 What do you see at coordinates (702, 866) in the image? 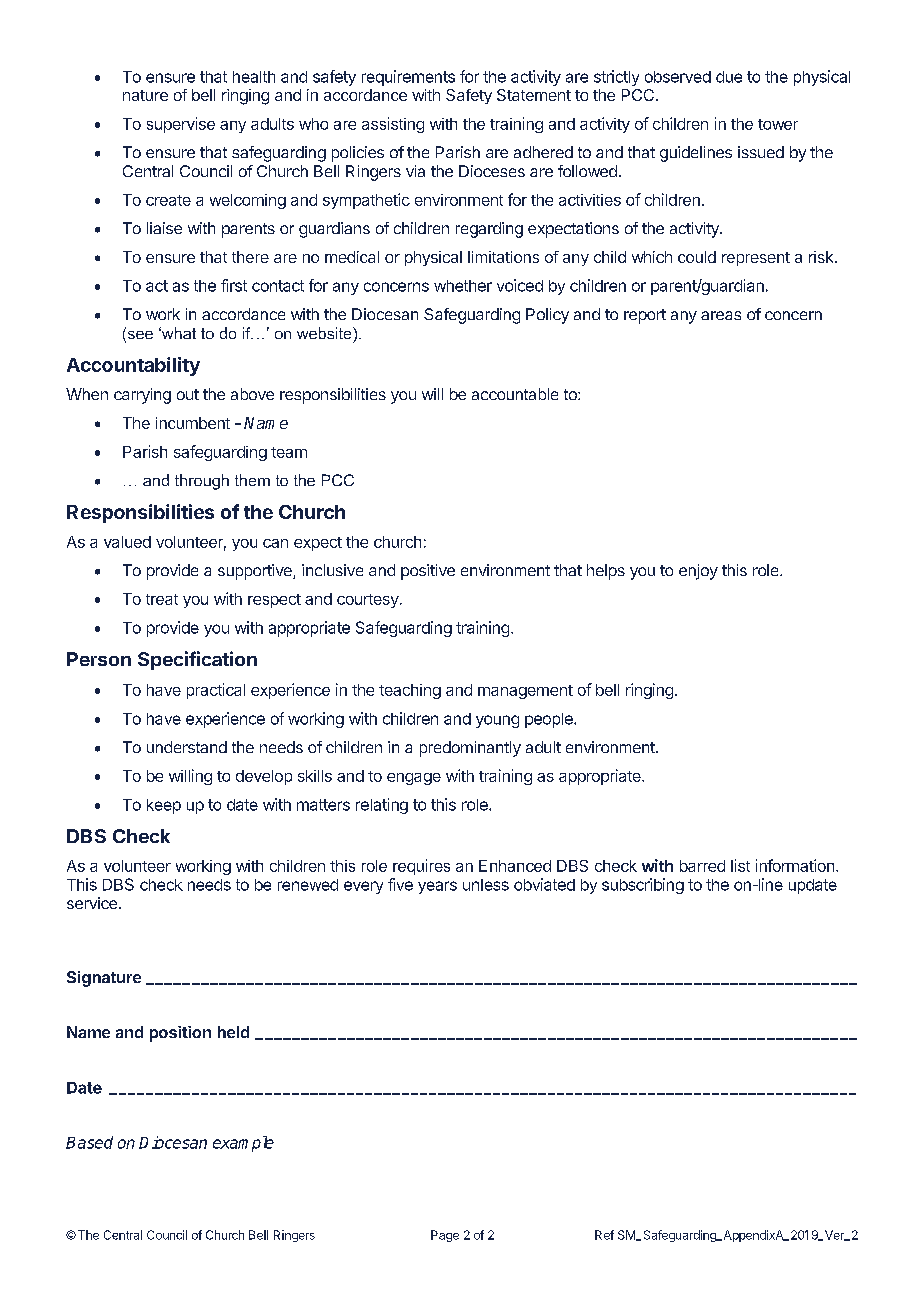
I see `barred` at bounding box center [702, 866].
